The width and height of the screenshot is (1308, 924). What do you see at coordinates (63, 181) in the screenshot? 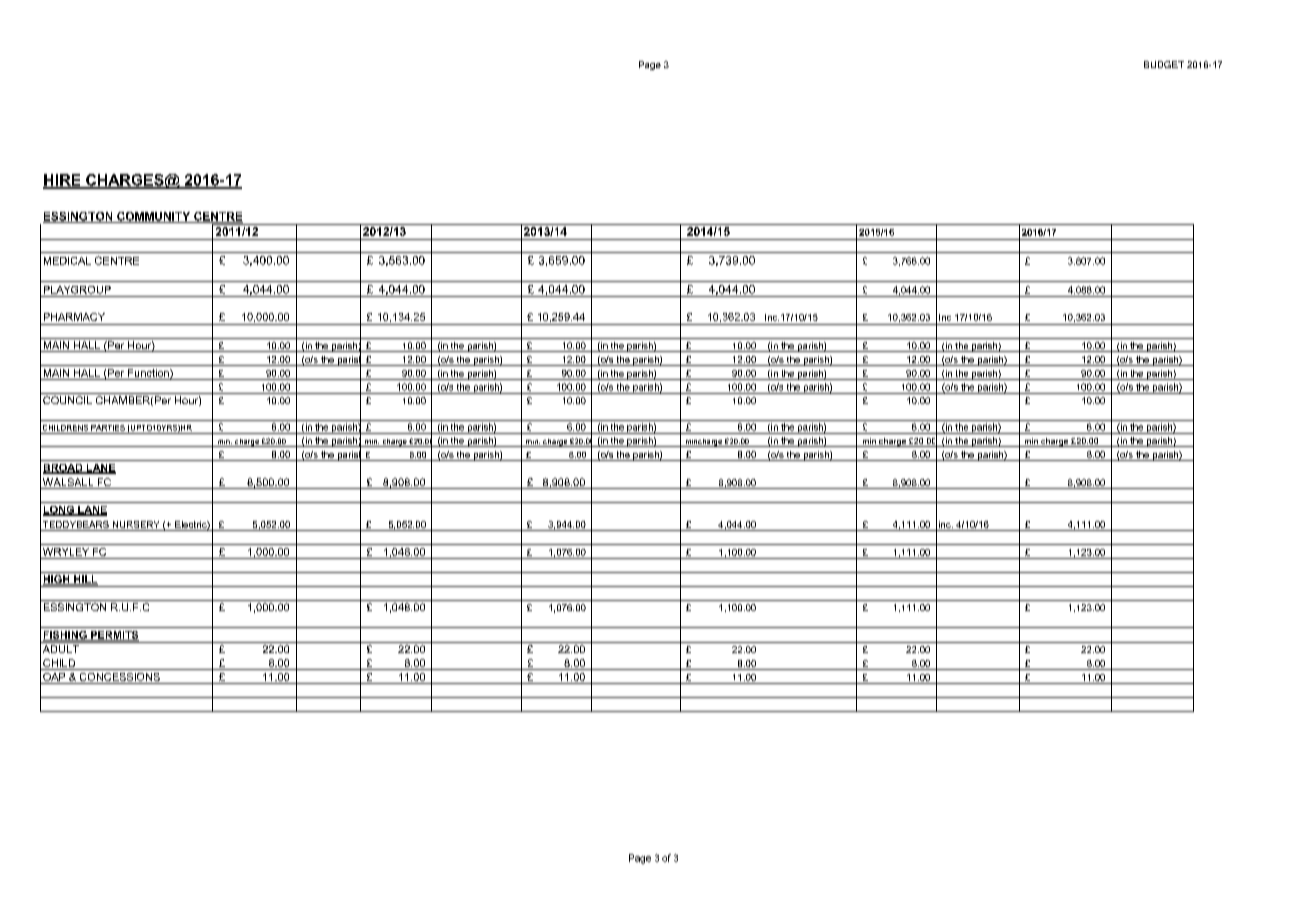
I see `HIRE` at bounding box center [63, 181].
